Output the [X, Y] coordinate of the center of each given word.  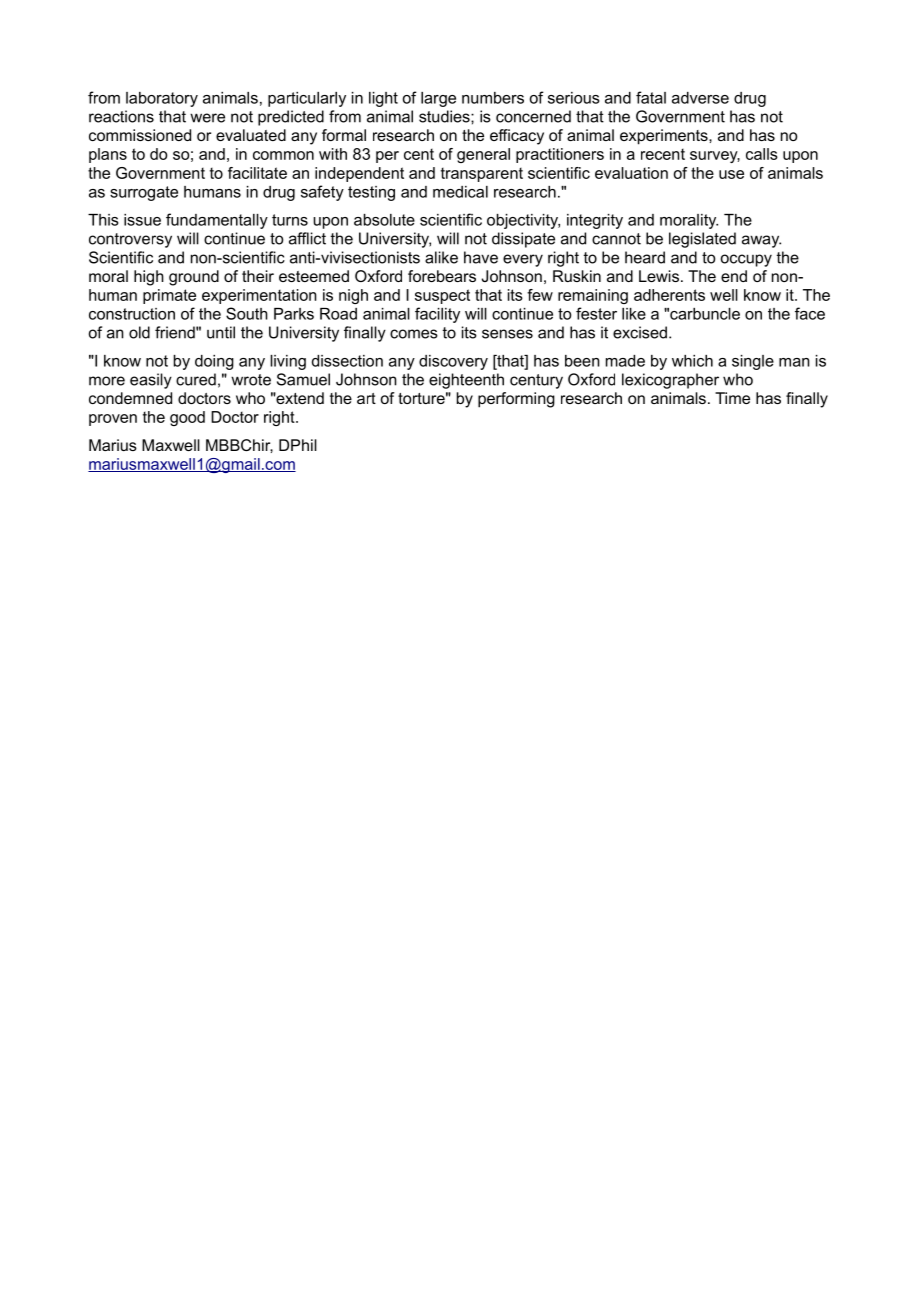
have [481, 257]
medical [460, 192]
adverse [700, 98]
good [187, 418]
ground [194, 278]
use [731, 174]
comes [414, 334]
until [221, 332]
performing [516, 400]
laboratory [162, 99]
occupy [746, 260]
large [438, 99]
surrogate [144, 193]
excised [640, 332]
